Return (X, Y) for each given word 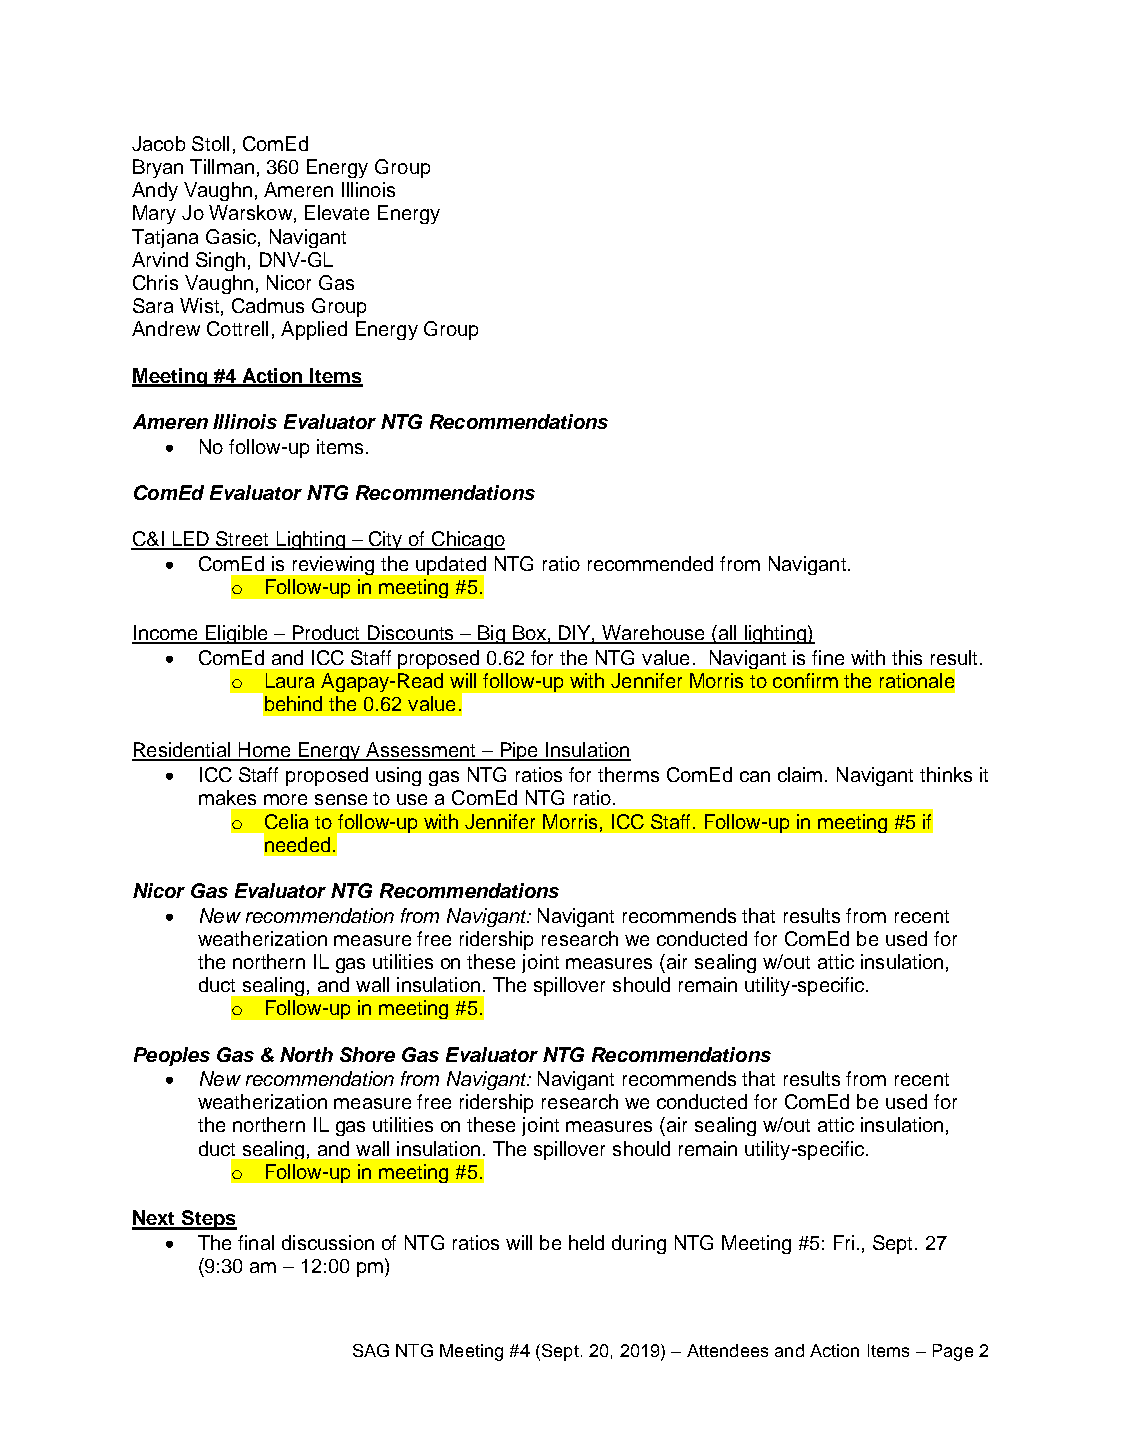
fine (828, 657)
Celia (286, 821)
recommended (650, 563)
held (586, 1242)
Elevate (337, 212)
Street (243, 540)
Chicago (467, 540)
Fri (844, 1242)
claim (800, 774)
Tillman (222, 166)
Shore (367, 1054)
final (256, 1242)
